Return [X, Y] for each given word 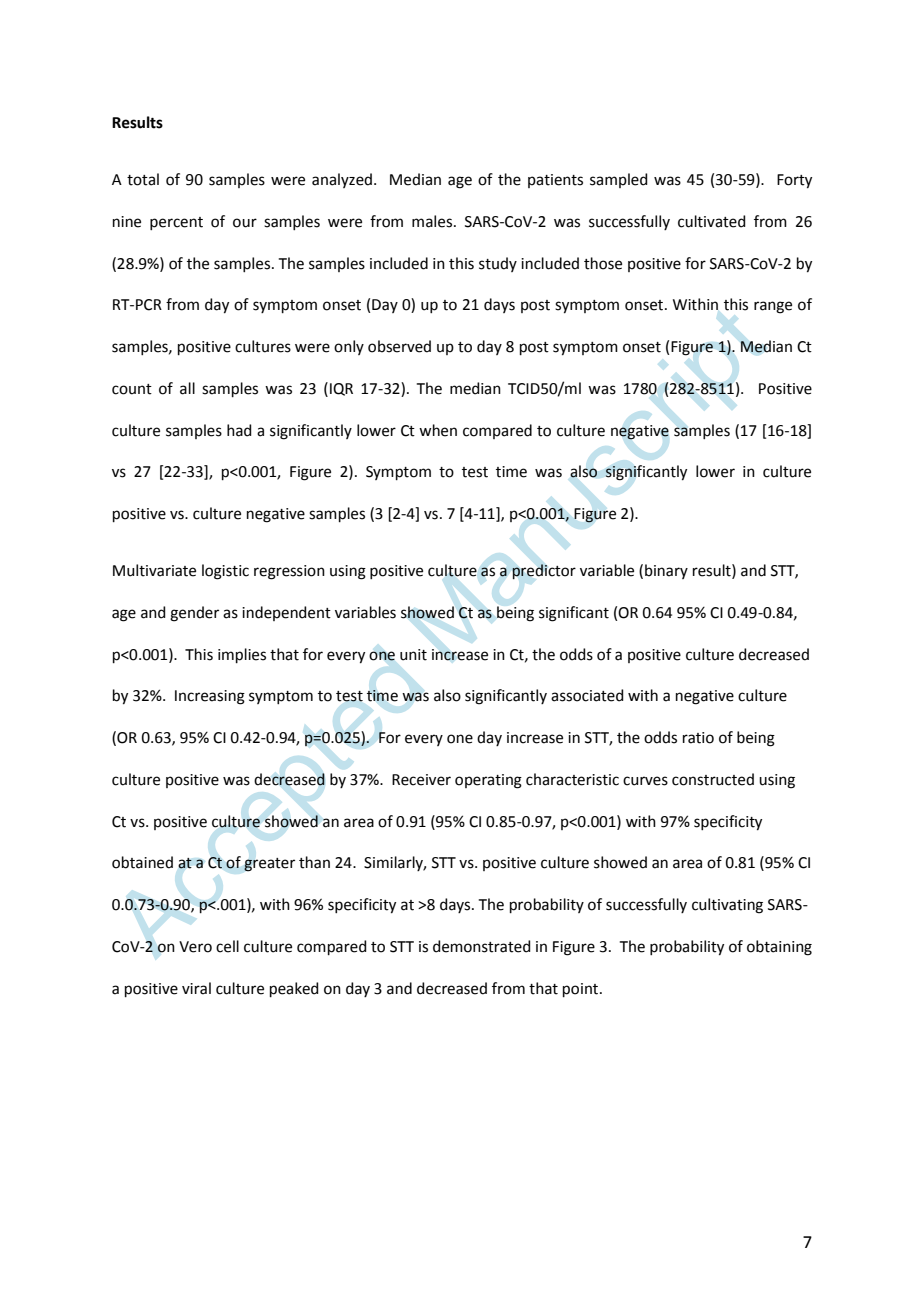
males [433, 221]
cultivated [712, 221]
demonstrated [482, 946]
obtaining [779, 948]
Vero [195, 947]
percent [176, 223]
